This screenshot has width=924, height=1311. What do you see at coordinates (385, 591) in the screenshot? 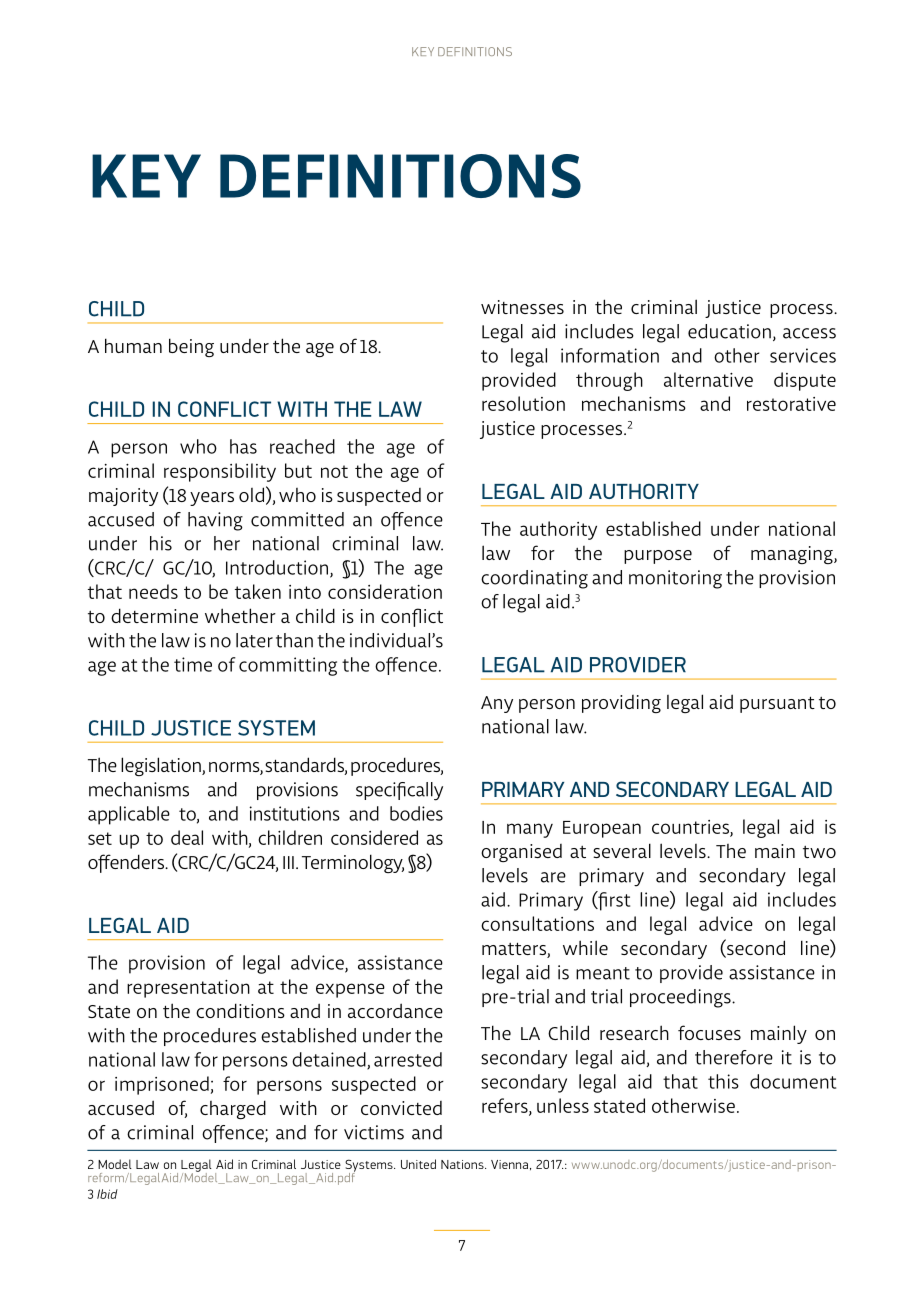
I see `consideration` at bounding box center [385, 591].
